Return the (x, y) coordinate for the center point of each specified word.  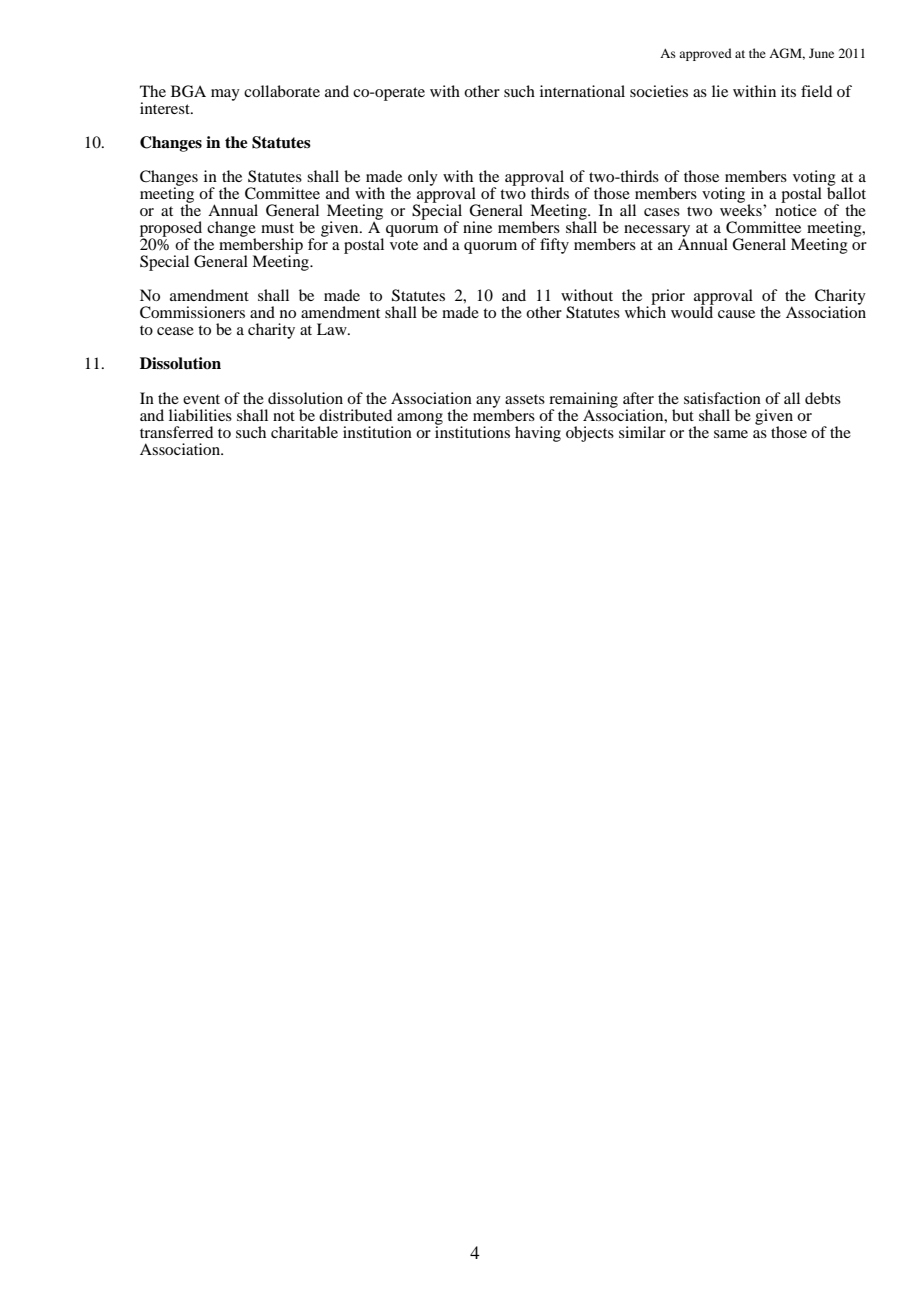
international (582, 91)
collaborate (282, 91)
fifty (554, 246)
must (277, 228)
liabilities (200, 415)
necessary (657, 232)
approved (705, 54)
